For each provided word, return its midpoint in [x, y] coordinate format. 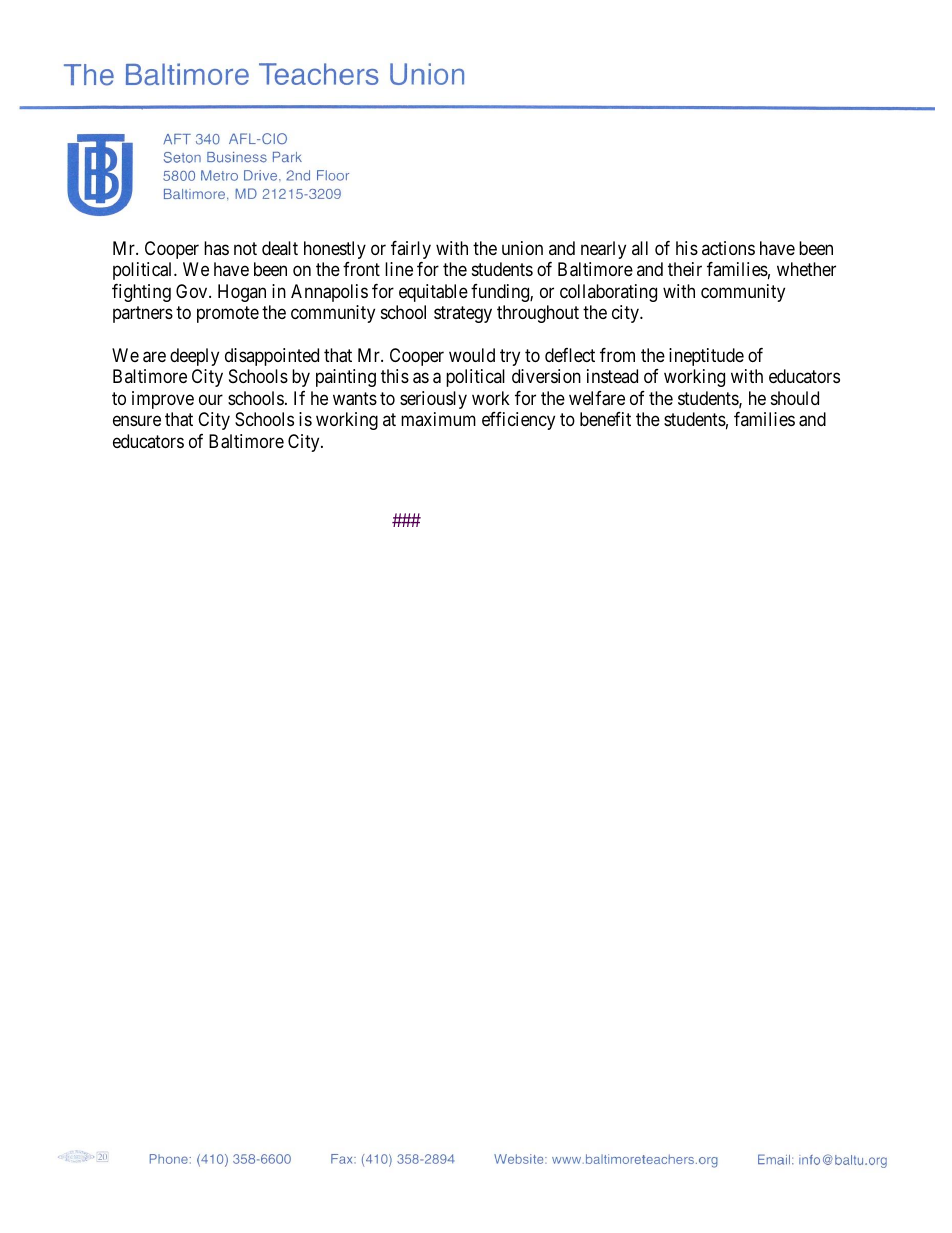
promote [228, 314]
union [522, 248]
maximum [438, 419]
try [510, 357]
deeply [194, 357]
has [216, 248]
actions [728, 248]
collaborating [608, 293]
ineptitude [706, 357]
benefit [605, 419]
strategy [463, 314]
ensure [137, 421]
